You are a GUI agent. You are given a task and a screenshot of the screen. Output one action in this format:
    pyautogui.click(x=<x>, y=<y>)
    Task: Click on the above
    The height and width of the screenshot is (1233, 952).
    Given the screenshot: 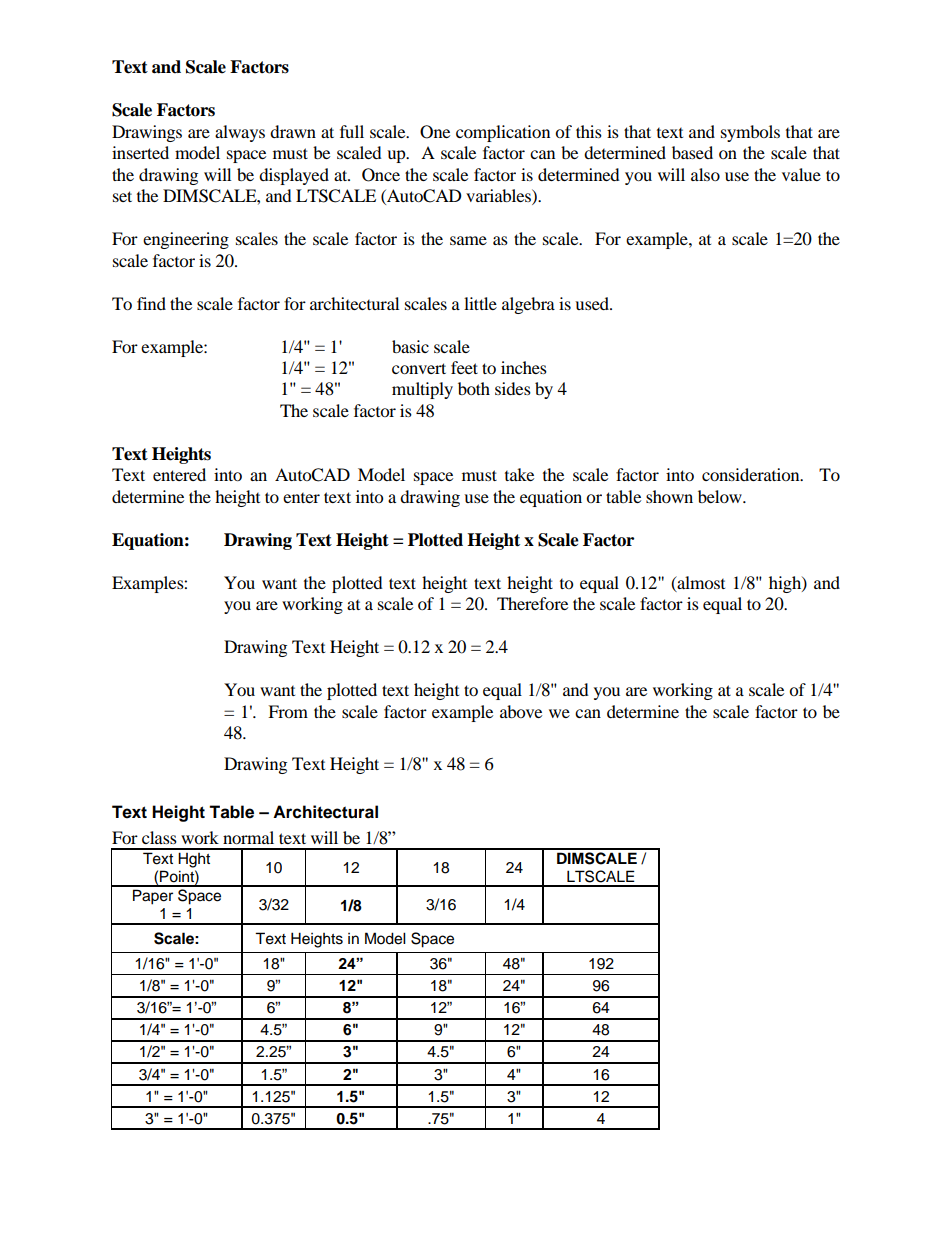 What is the action you would take?
    pyautogui.click(x=521, y=711)
